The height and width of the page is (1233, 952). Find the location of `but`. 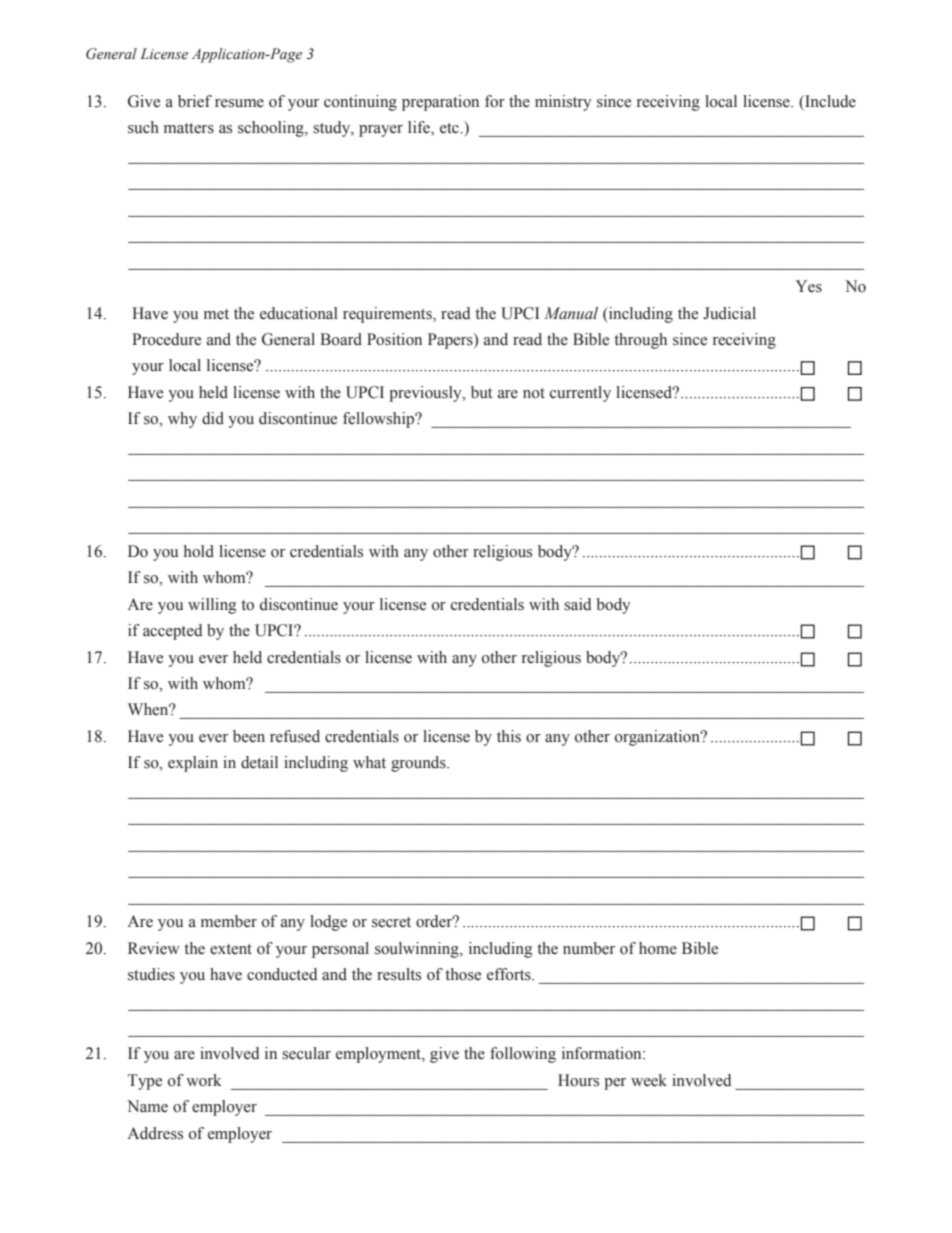

but is located at coordinates (481, 392).
